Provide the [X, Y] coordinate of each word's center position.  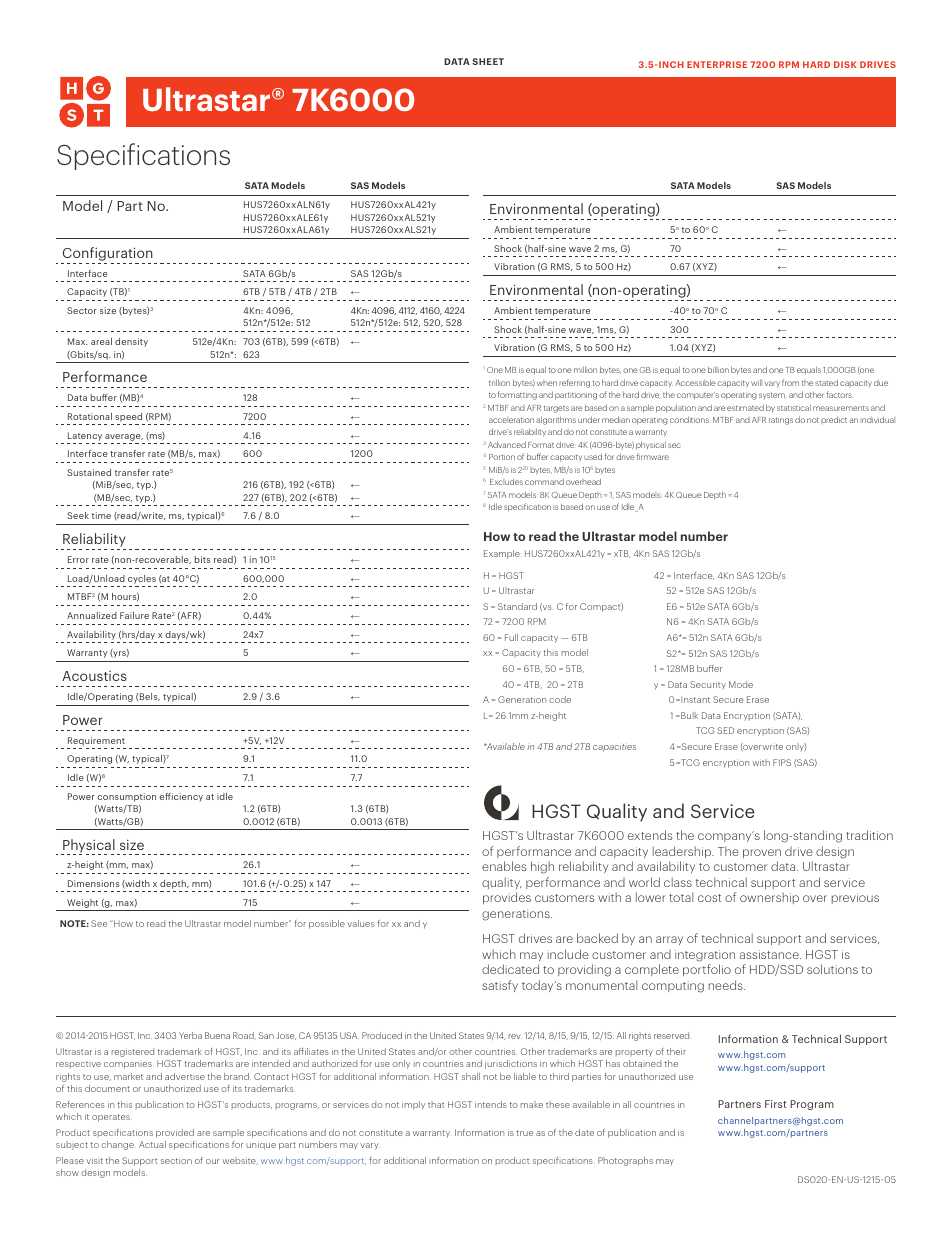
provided [175, 1133]
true [525, 1133]
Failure [134, 615]
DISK [845, 64]
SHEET [488, 61]
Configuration [108, 255]
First [776, 1104]
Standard [517, 606]
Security [708, 685]
